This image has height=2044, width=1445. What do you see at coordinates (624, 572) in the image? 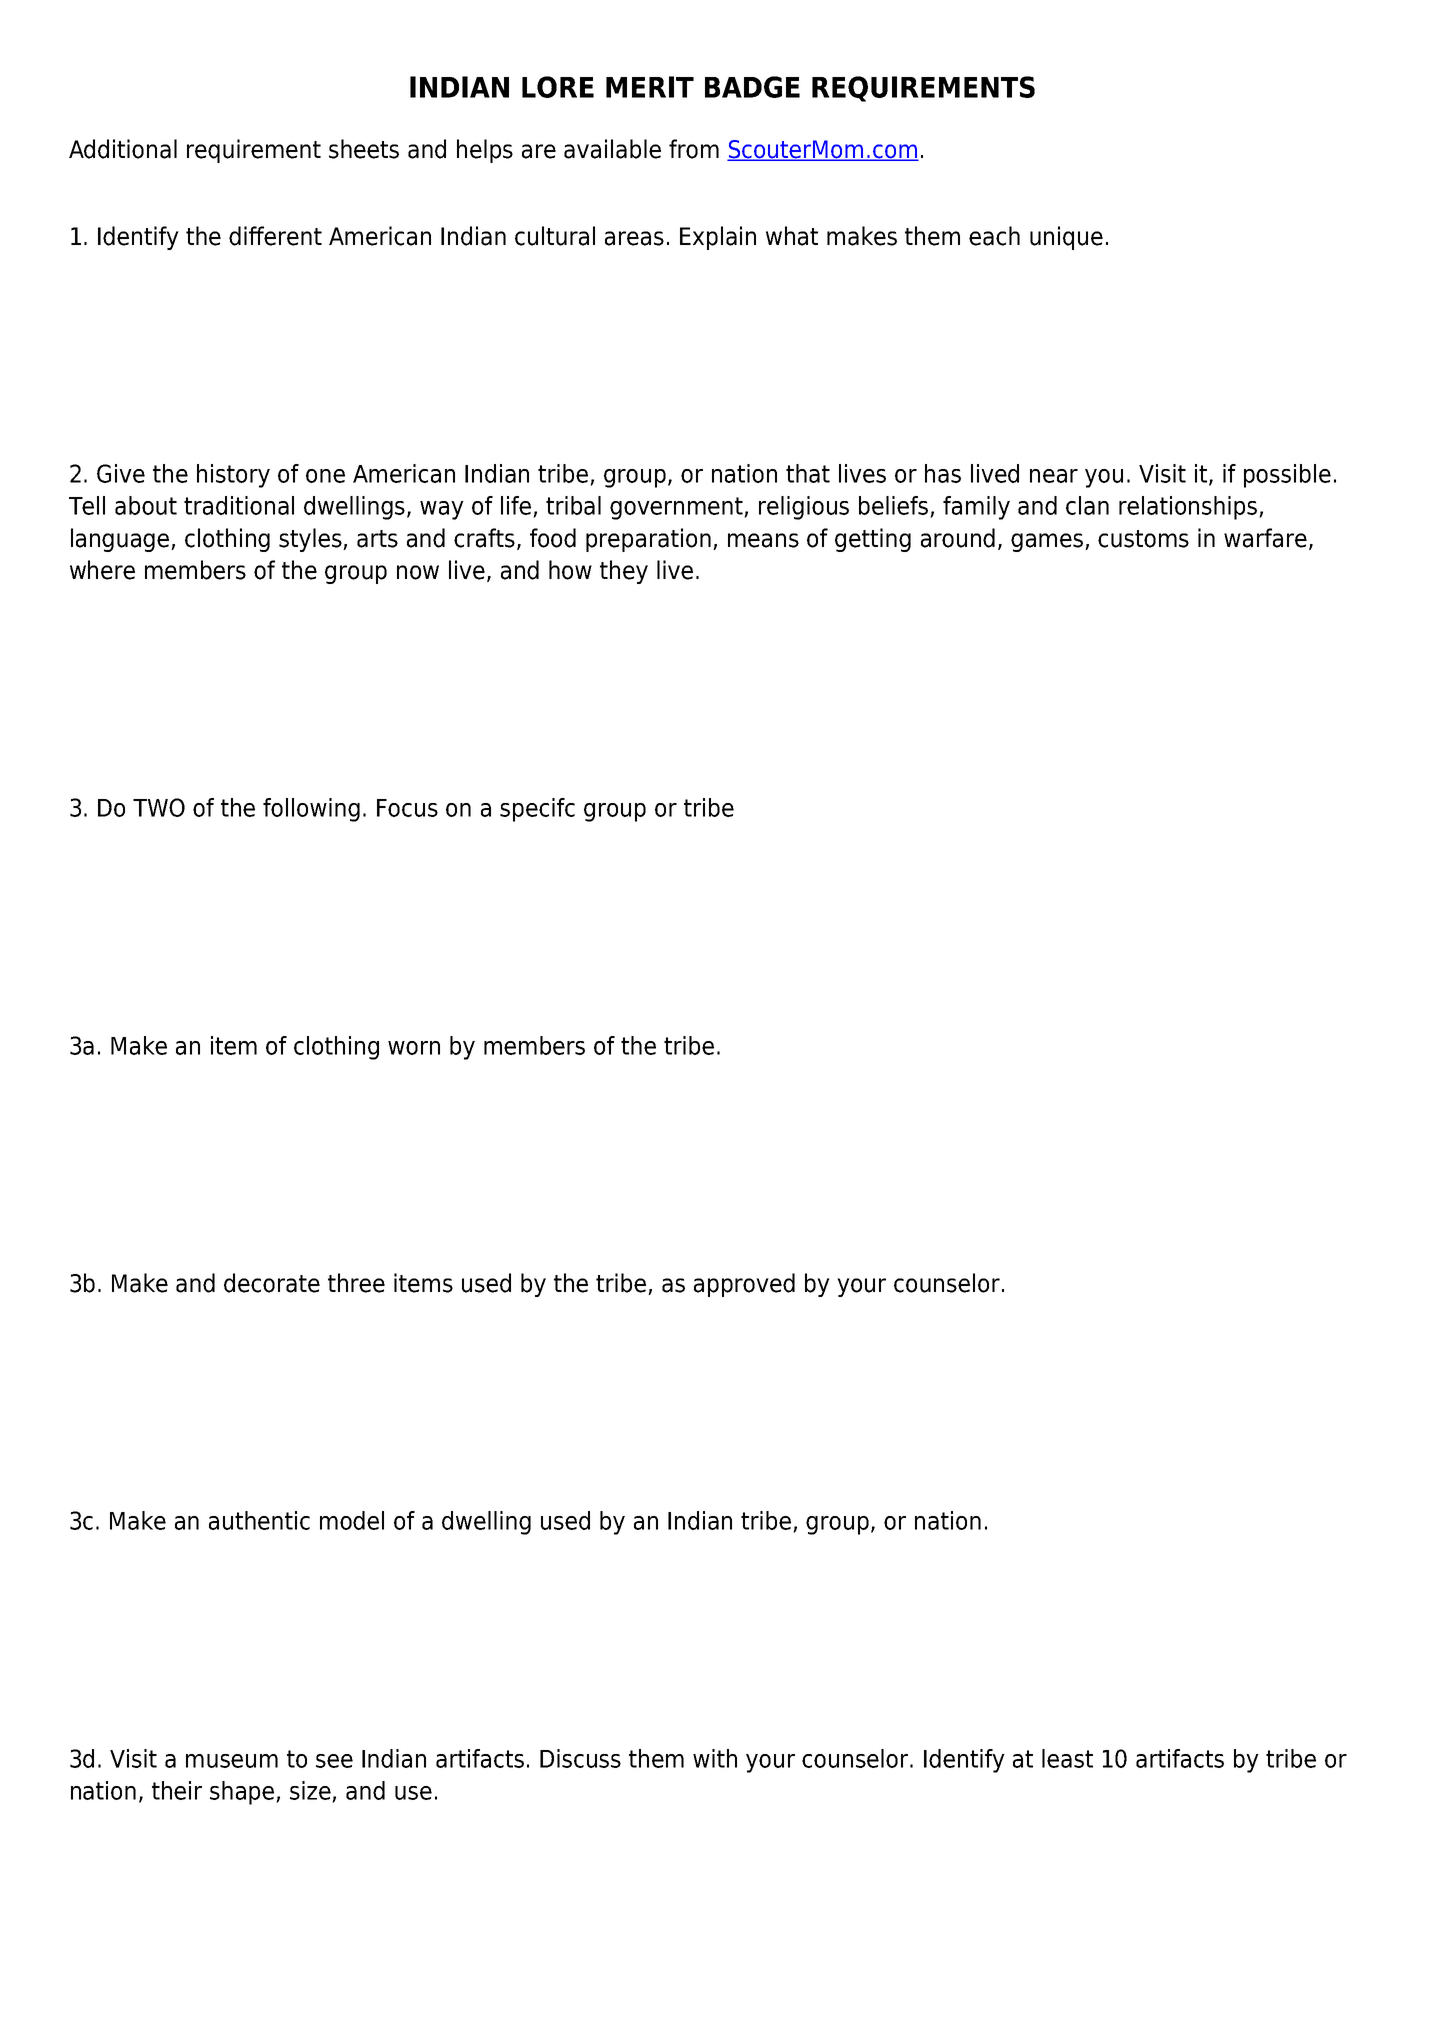
I see `they` at bounding box center [624, 572].
